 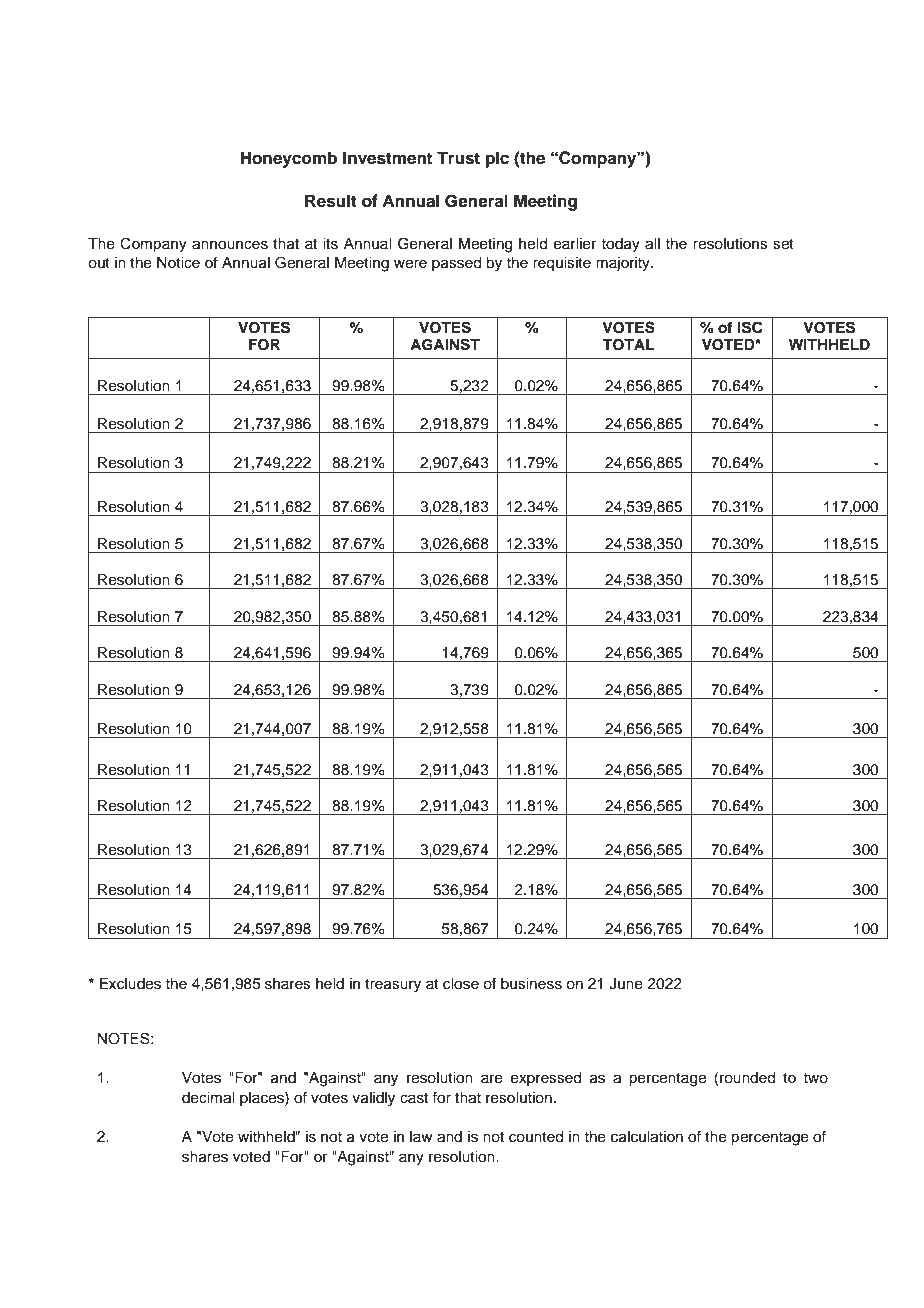 I want to click on Excludes, so click(x=130, y=984).
